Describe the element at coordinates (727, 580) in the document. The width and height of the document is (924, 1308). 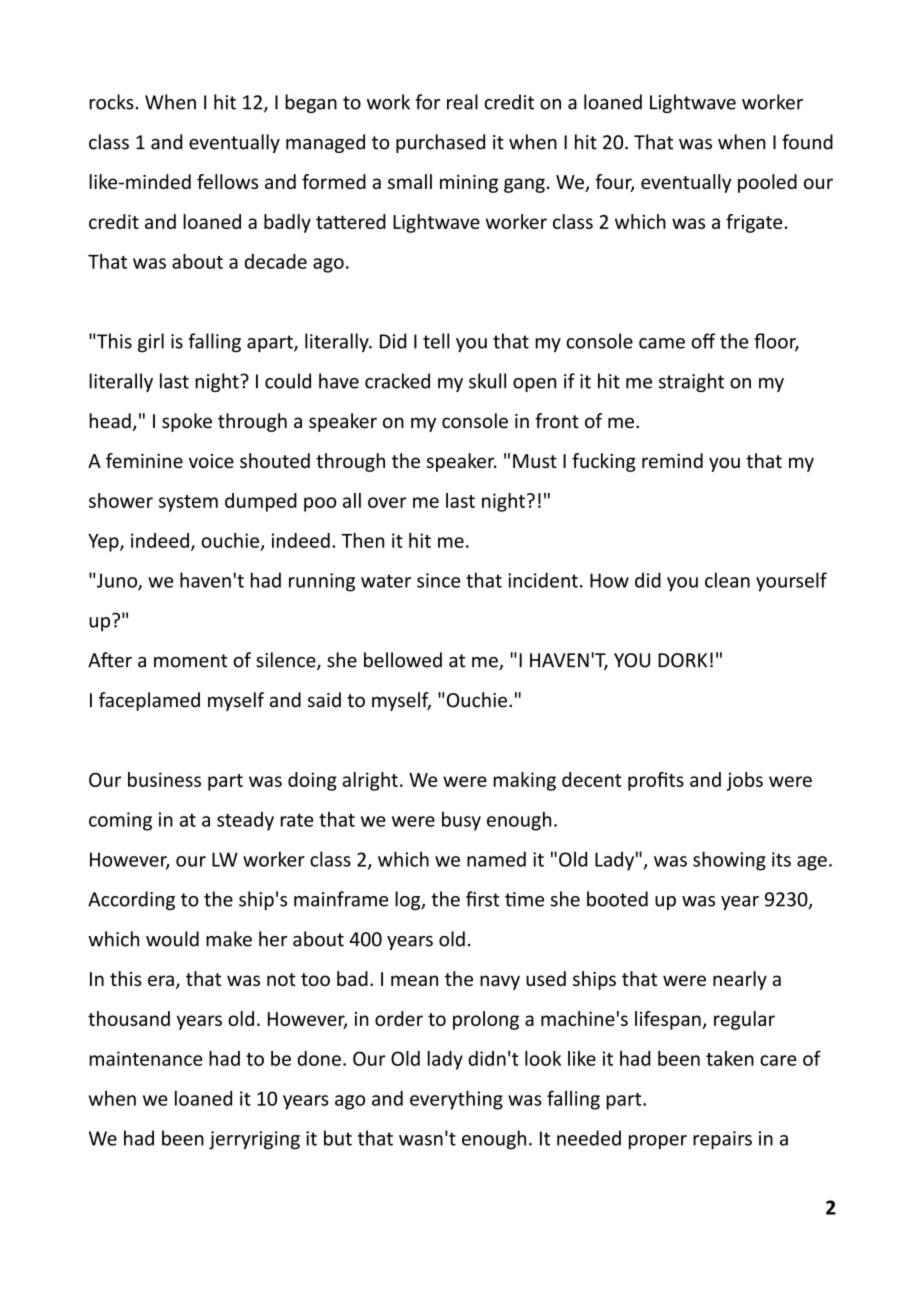
I see `clean` at that location.
